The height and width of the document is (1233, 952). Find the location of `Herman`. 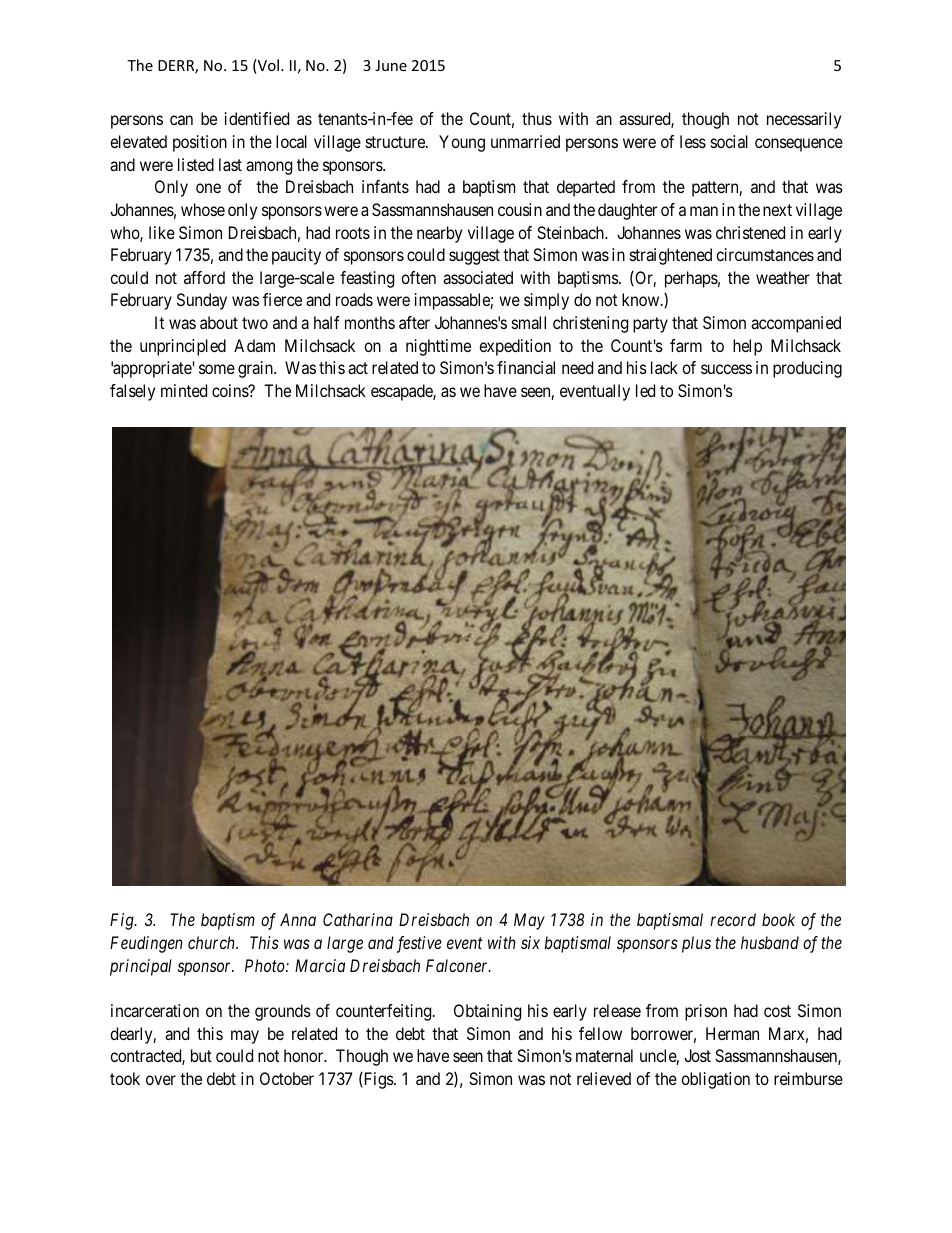

Herman is located at coordinates (732, 1033).
